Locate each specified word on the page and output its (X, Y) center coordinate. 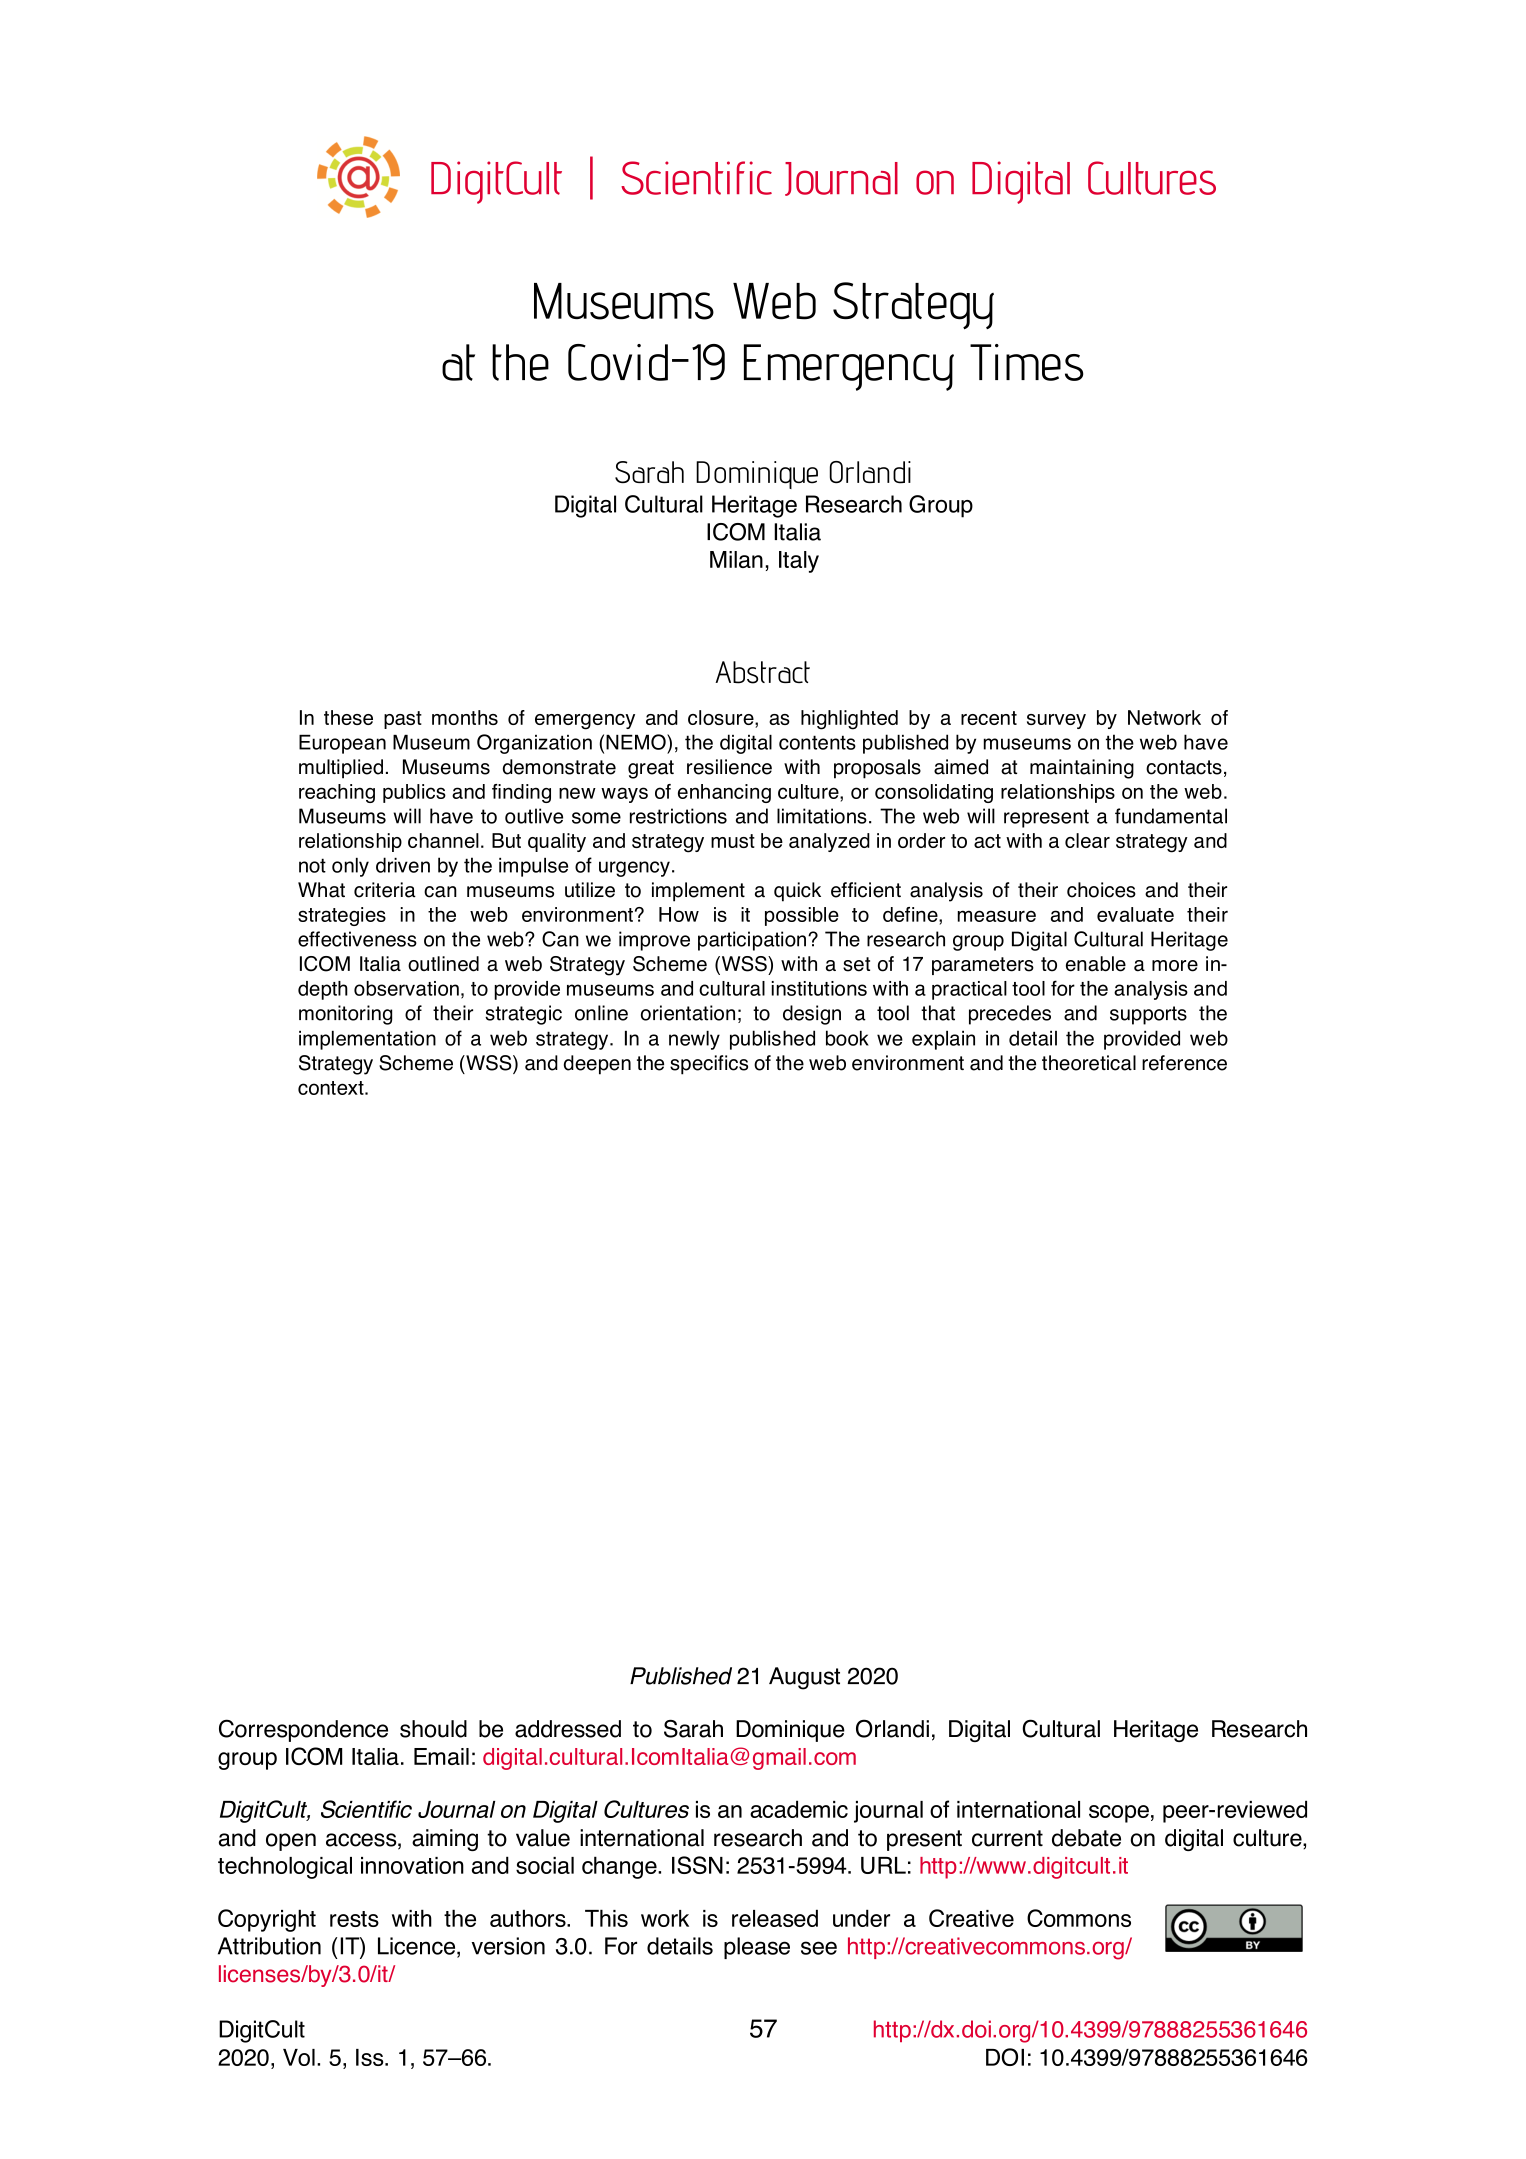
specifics (709, 1065)
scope (1119, 1814)
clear (1087, 840)
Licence (418, 1947)
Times (1027, 362)
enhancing (724, 793)
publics (414, 793)
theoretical (1089, 1063)
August (804, 1678)
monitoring (345, 1015)
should (433, 1729)
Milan (736, 559)
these (348, 717)
